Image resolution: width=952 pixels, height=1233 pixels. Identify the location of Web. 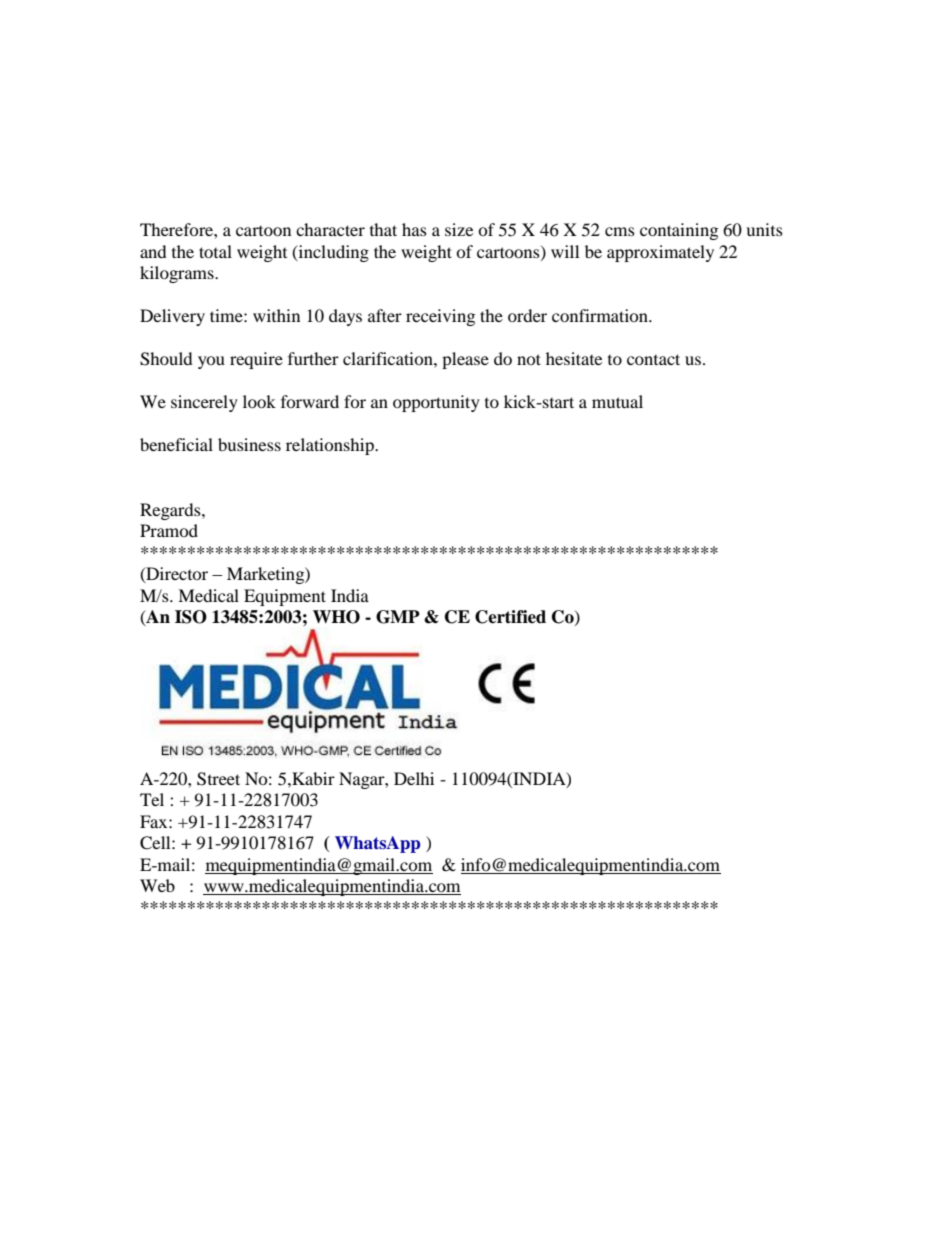
(157, 885).
